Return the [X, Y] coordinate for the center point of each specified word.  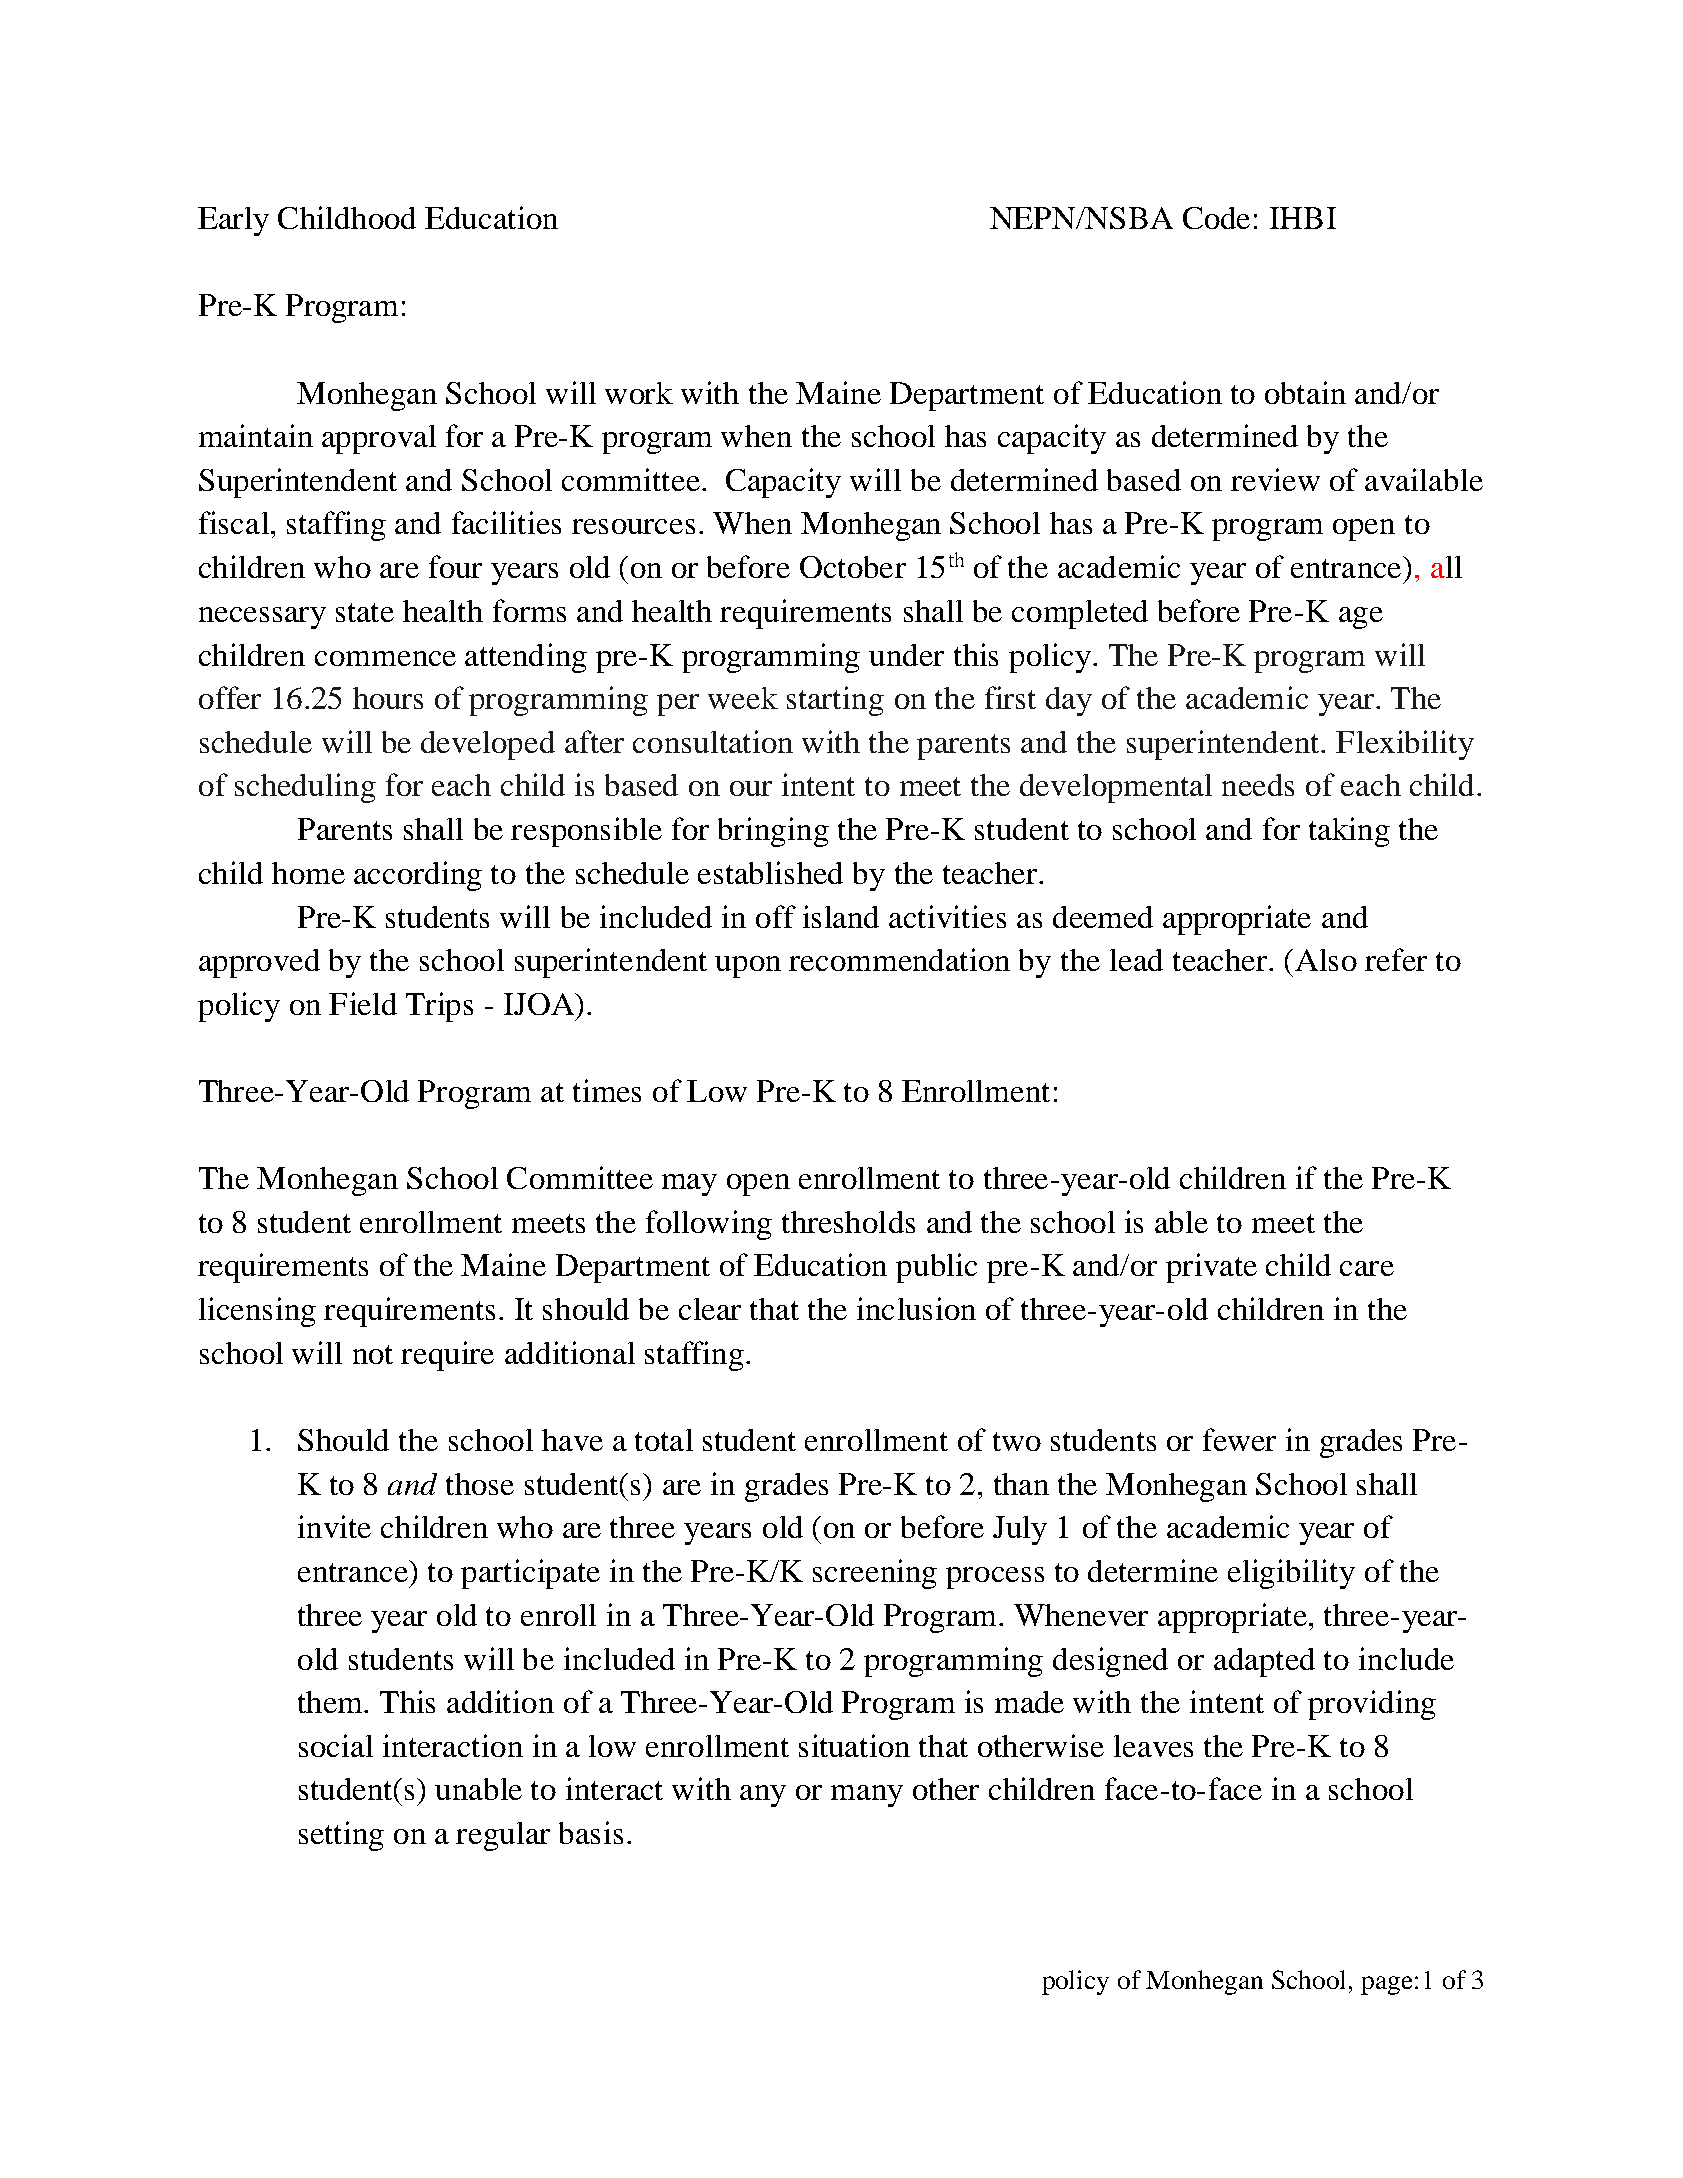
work [639, 393]
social [336, 1745]
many [867, 1796]
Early [233, 221]
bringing [773, 832]
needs [1258, 785]
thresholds [848, 1222]
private [1211, 1268]
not [373, 1354]
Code [1216, 218]
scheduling [305, 788]
